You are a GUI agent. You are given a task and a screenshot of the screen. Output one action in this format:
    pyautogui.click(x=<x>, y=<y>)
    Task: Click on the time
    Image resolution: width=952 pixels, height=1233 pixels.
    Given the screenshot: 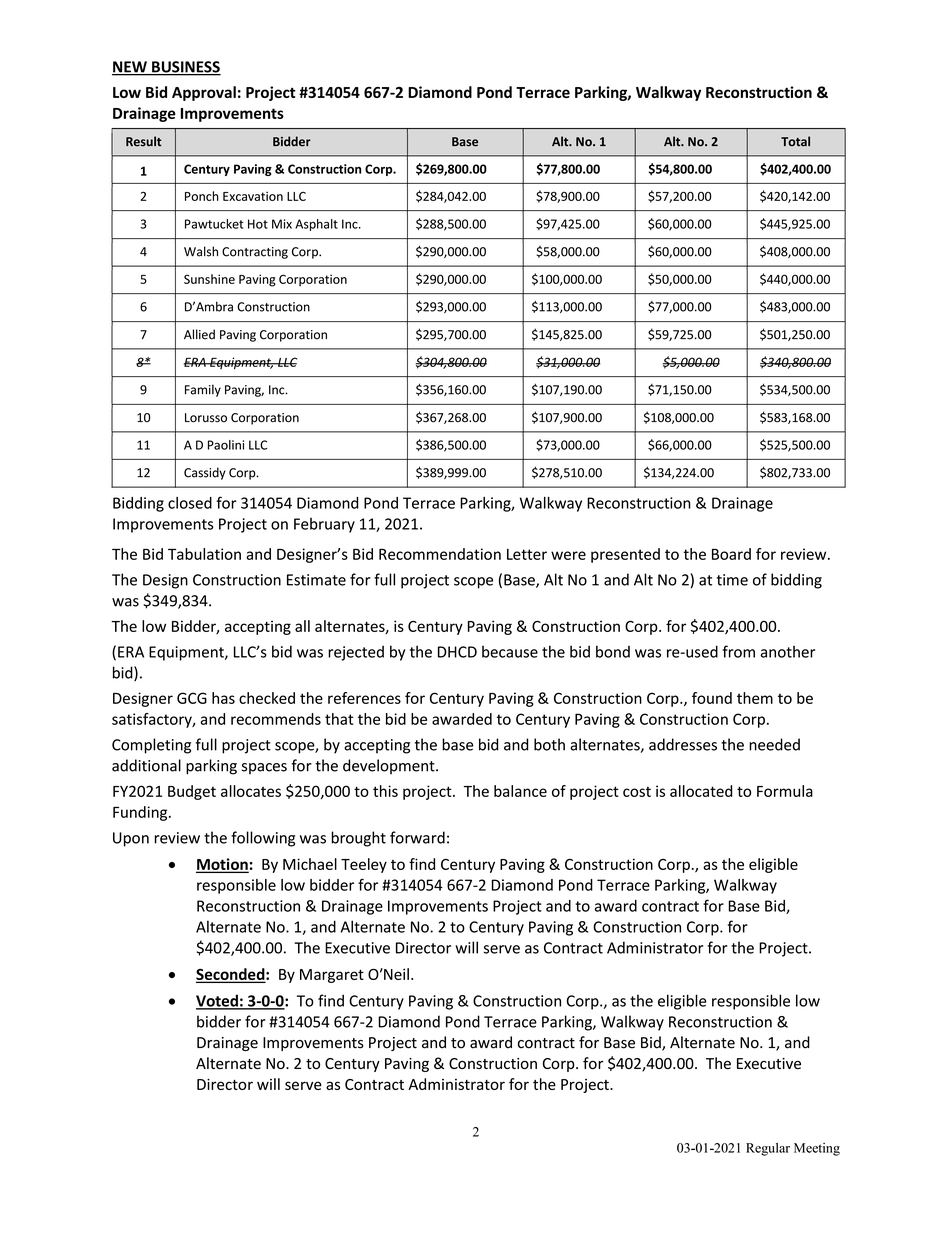 What is the action you would take?
    pyautogui.click(x=732, y=580)
